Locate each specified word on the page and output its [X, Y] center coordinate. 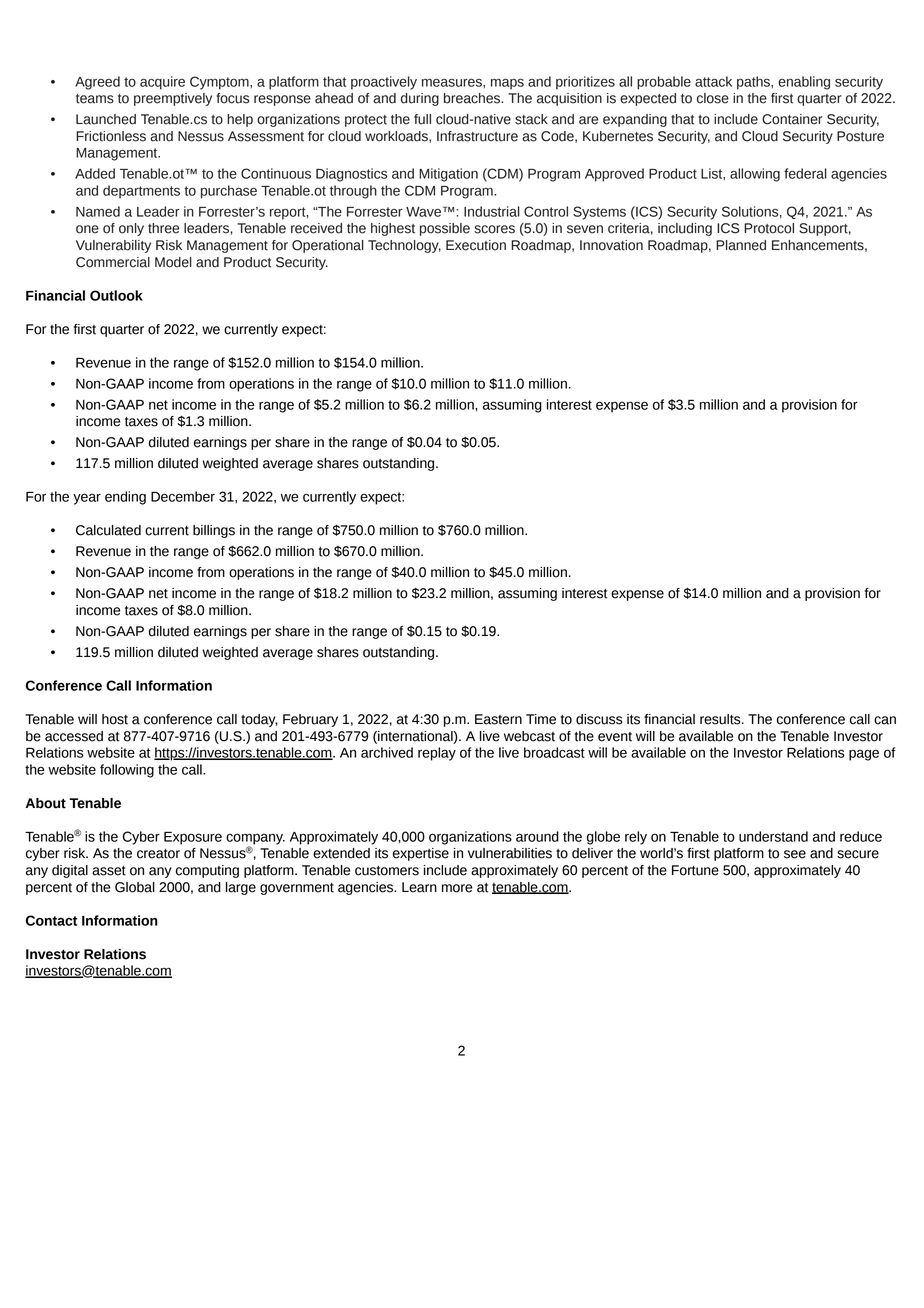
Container [792, 119]
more [457, 888]
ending [125, 498]
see [795, 854]
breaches [473, 98]
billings [214, 531]
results [721, 719]
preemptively [173, 99]
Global [135, 887]
